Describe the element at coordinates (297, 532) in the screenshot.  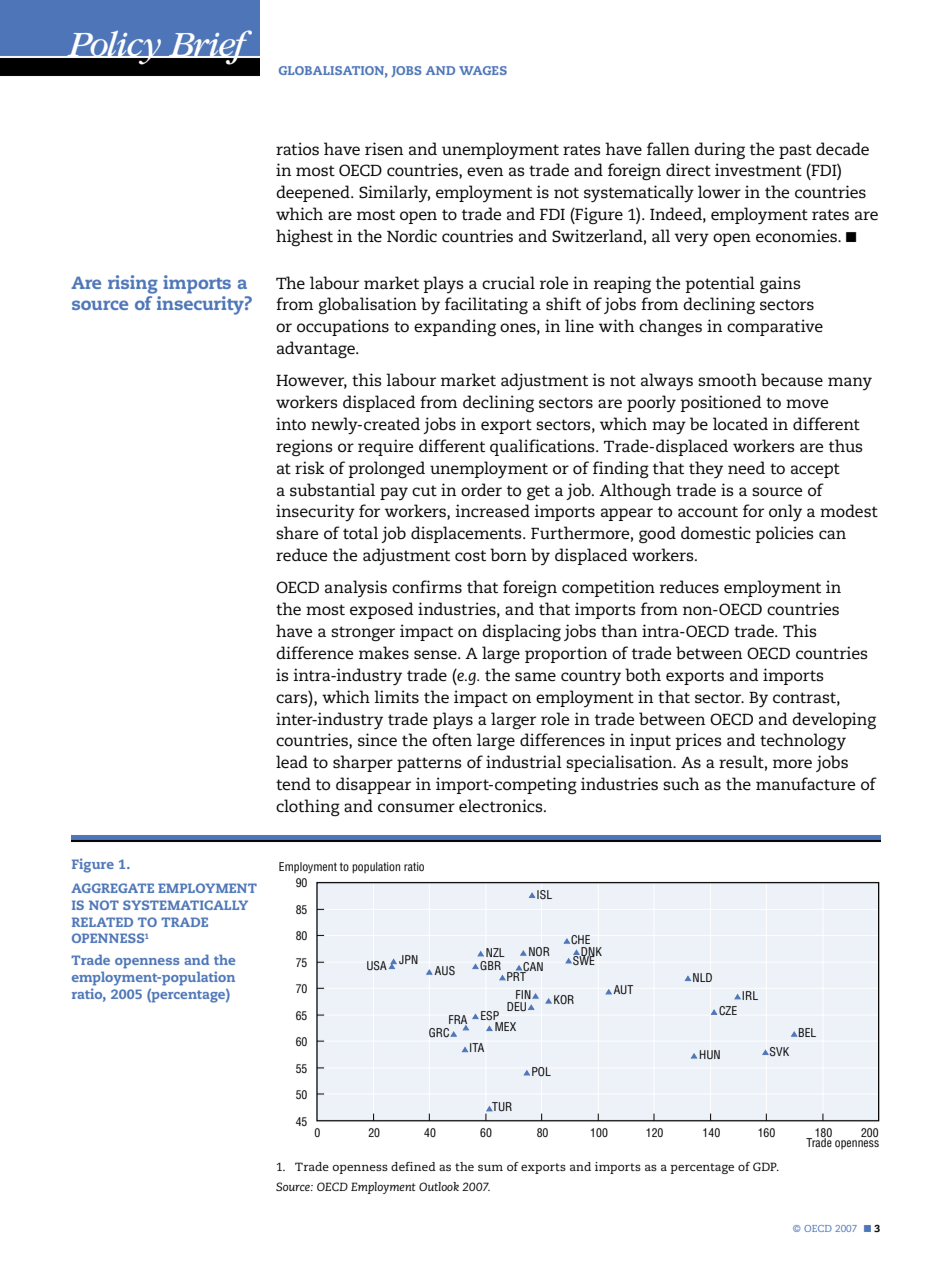
I see `share` at that location.
